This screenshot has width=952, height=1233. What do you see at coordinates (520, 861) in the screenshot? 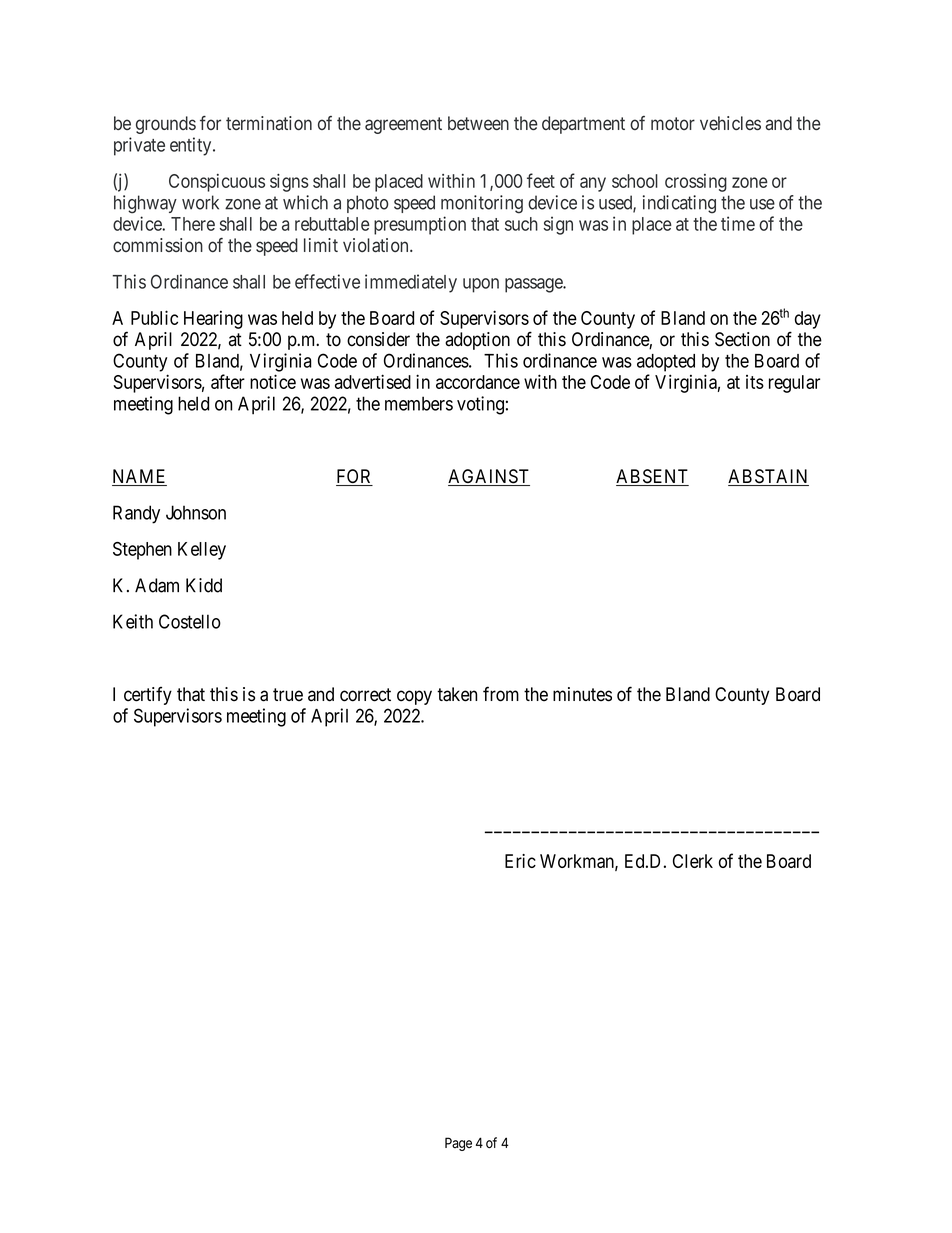
I see `Eric` at bounding box center [520, 861].
